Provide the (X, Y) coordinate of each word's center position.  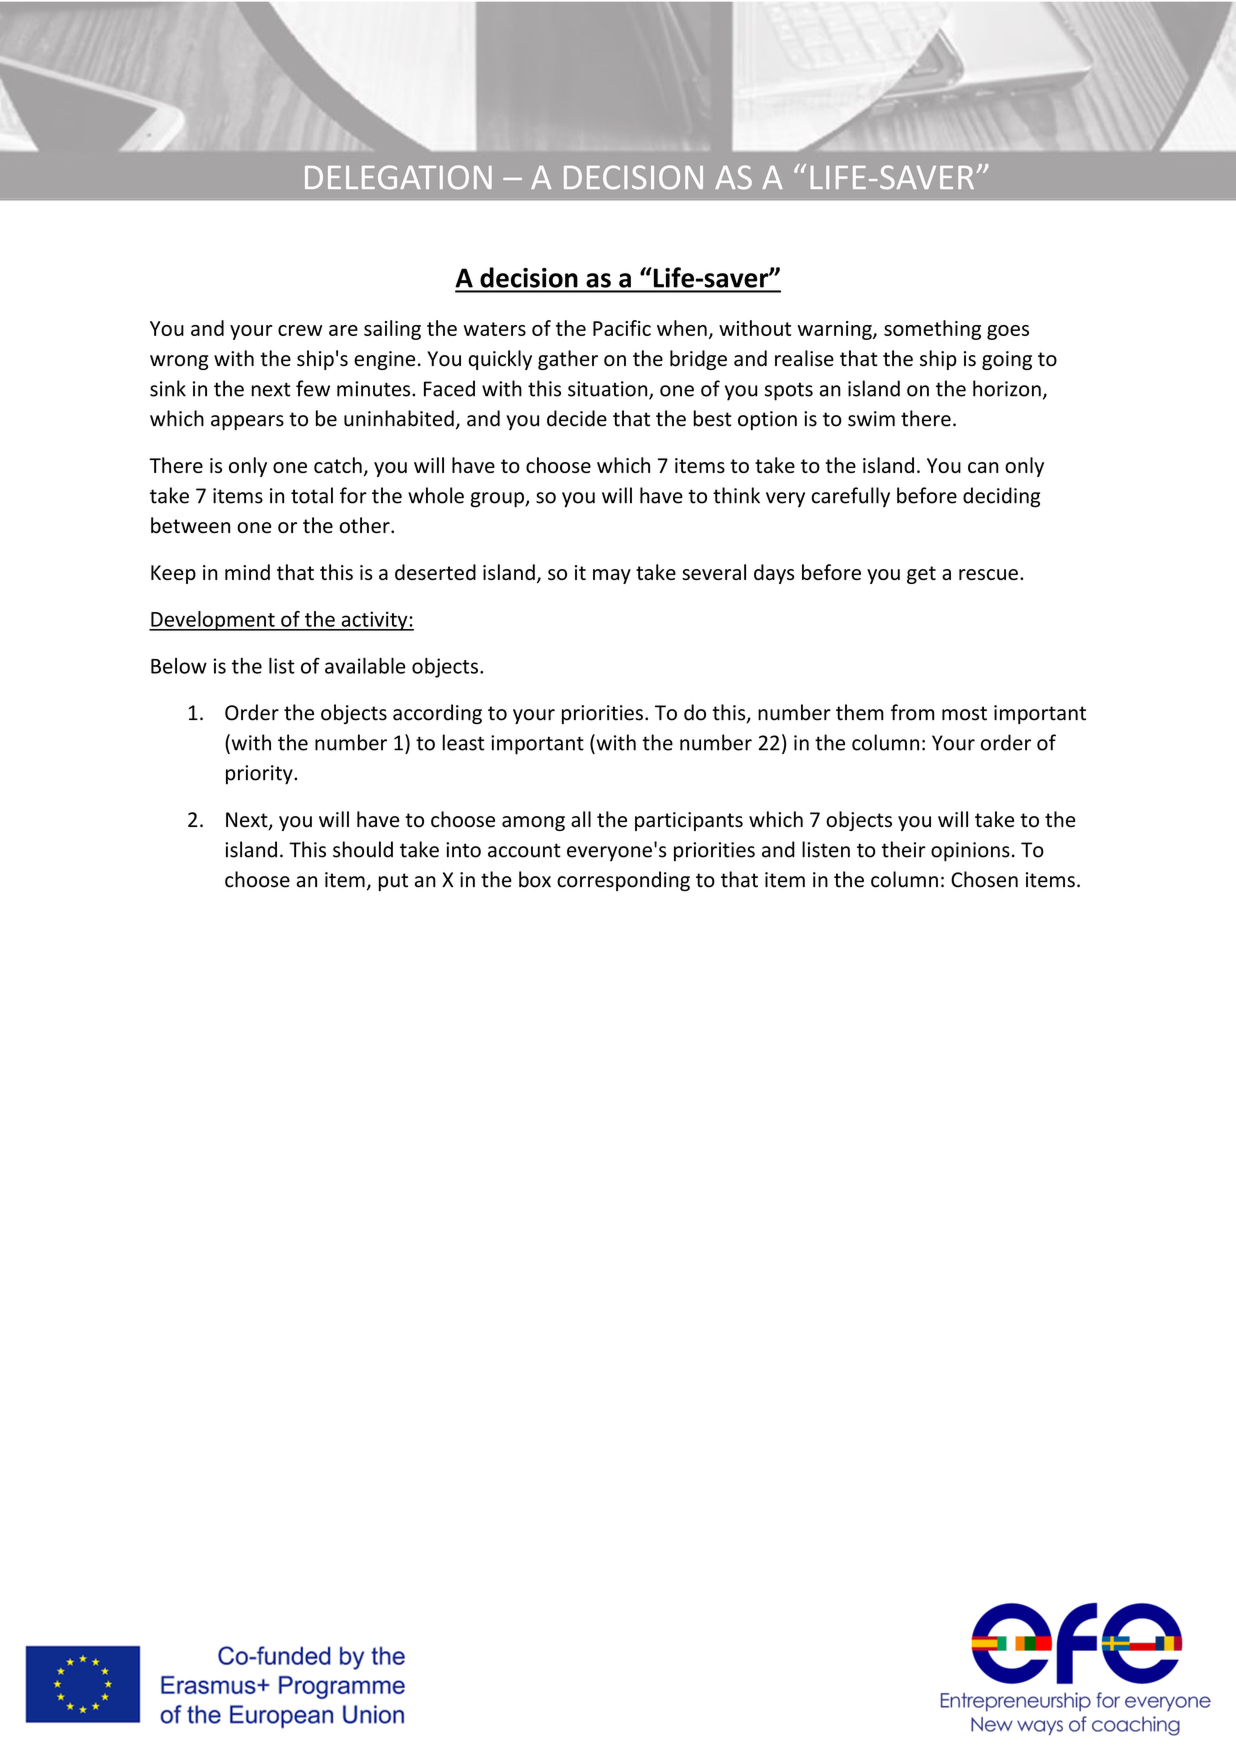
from (912, 712)
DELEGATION (398, 177)
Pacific (622, 328)
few (313, 388)
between (190, 525)
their (904, 849)
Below (179, 666)
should (363, 849)
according (437, 714)
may (612, 576)
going (1007, 360)
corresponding (623, 881)
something (932, 330)
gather (568, 360)
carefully (851, 497)
